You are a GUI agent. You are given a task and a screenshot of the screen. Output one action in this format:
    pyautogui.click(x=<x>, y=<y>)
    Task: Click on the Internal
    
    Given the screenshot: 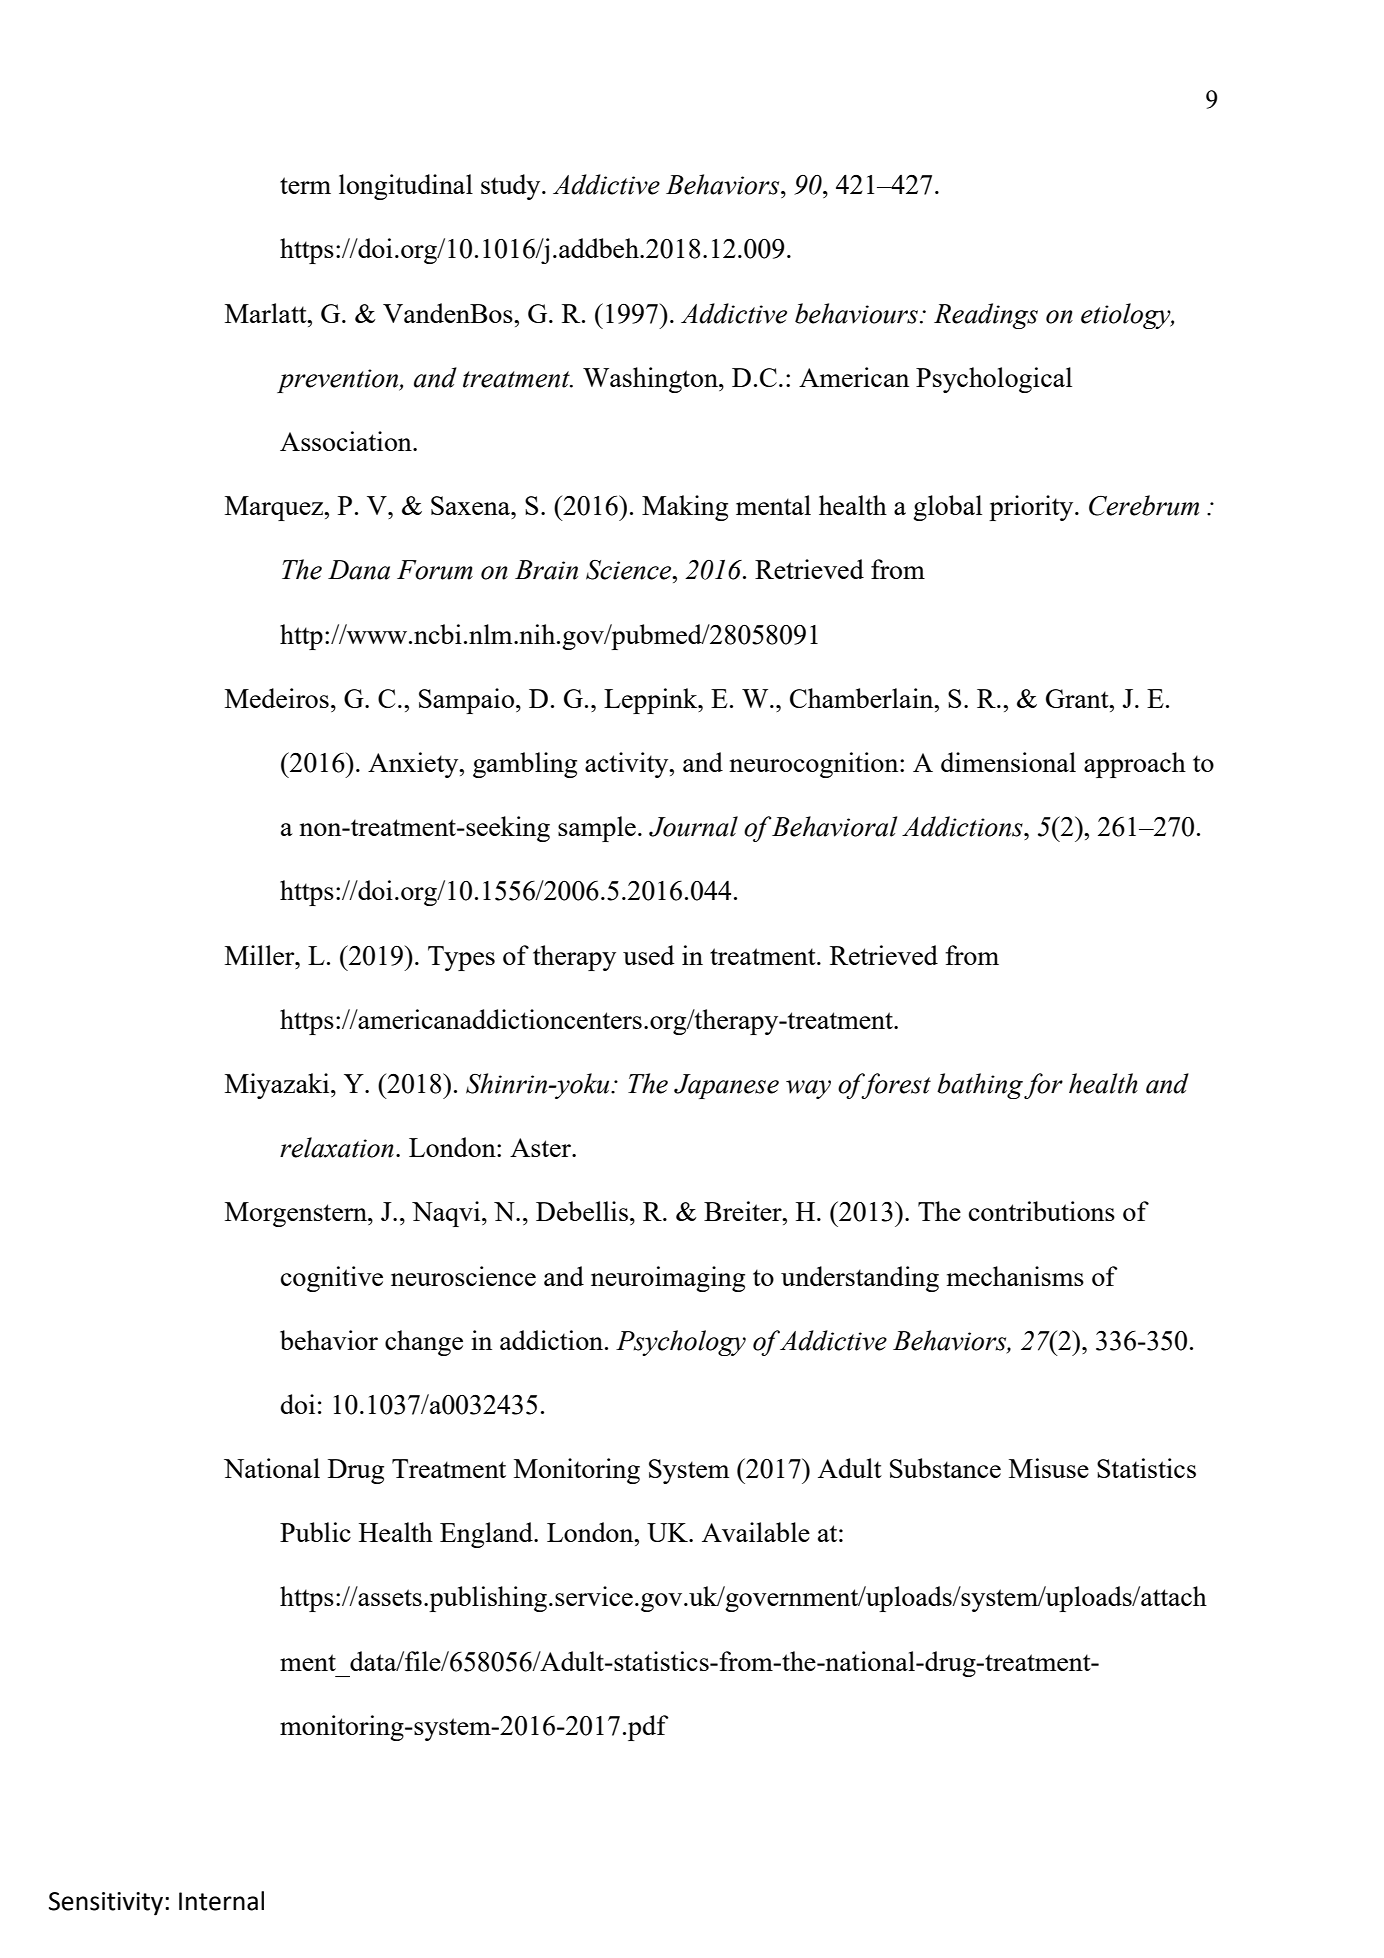 What is the action you would take?
    pyautogui.click(x=221, y=1901)
